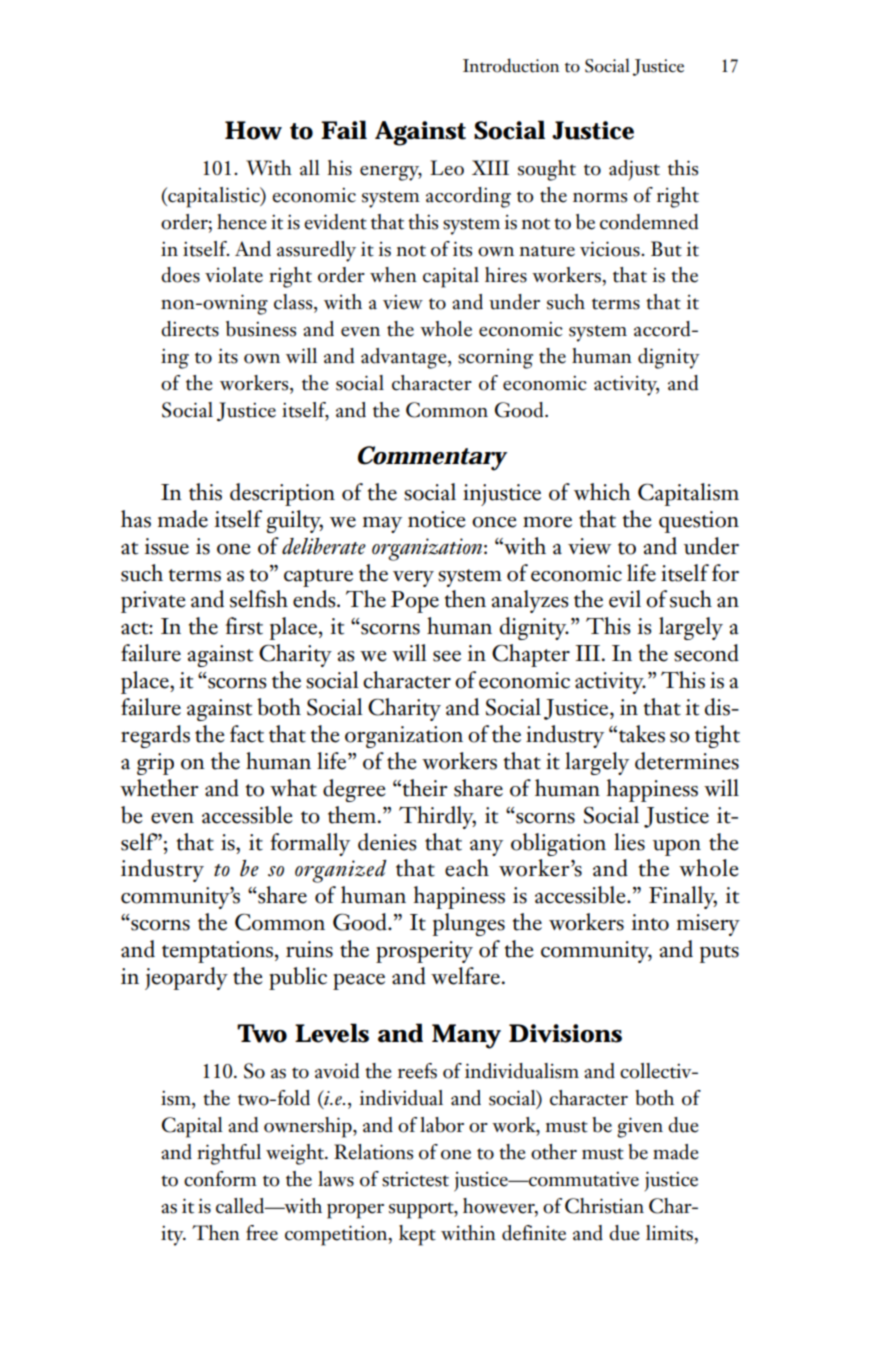 This document has height=1372, width=887. Describe the element at coordinates (220, 1179) in the document. I see `conform` at that location.
